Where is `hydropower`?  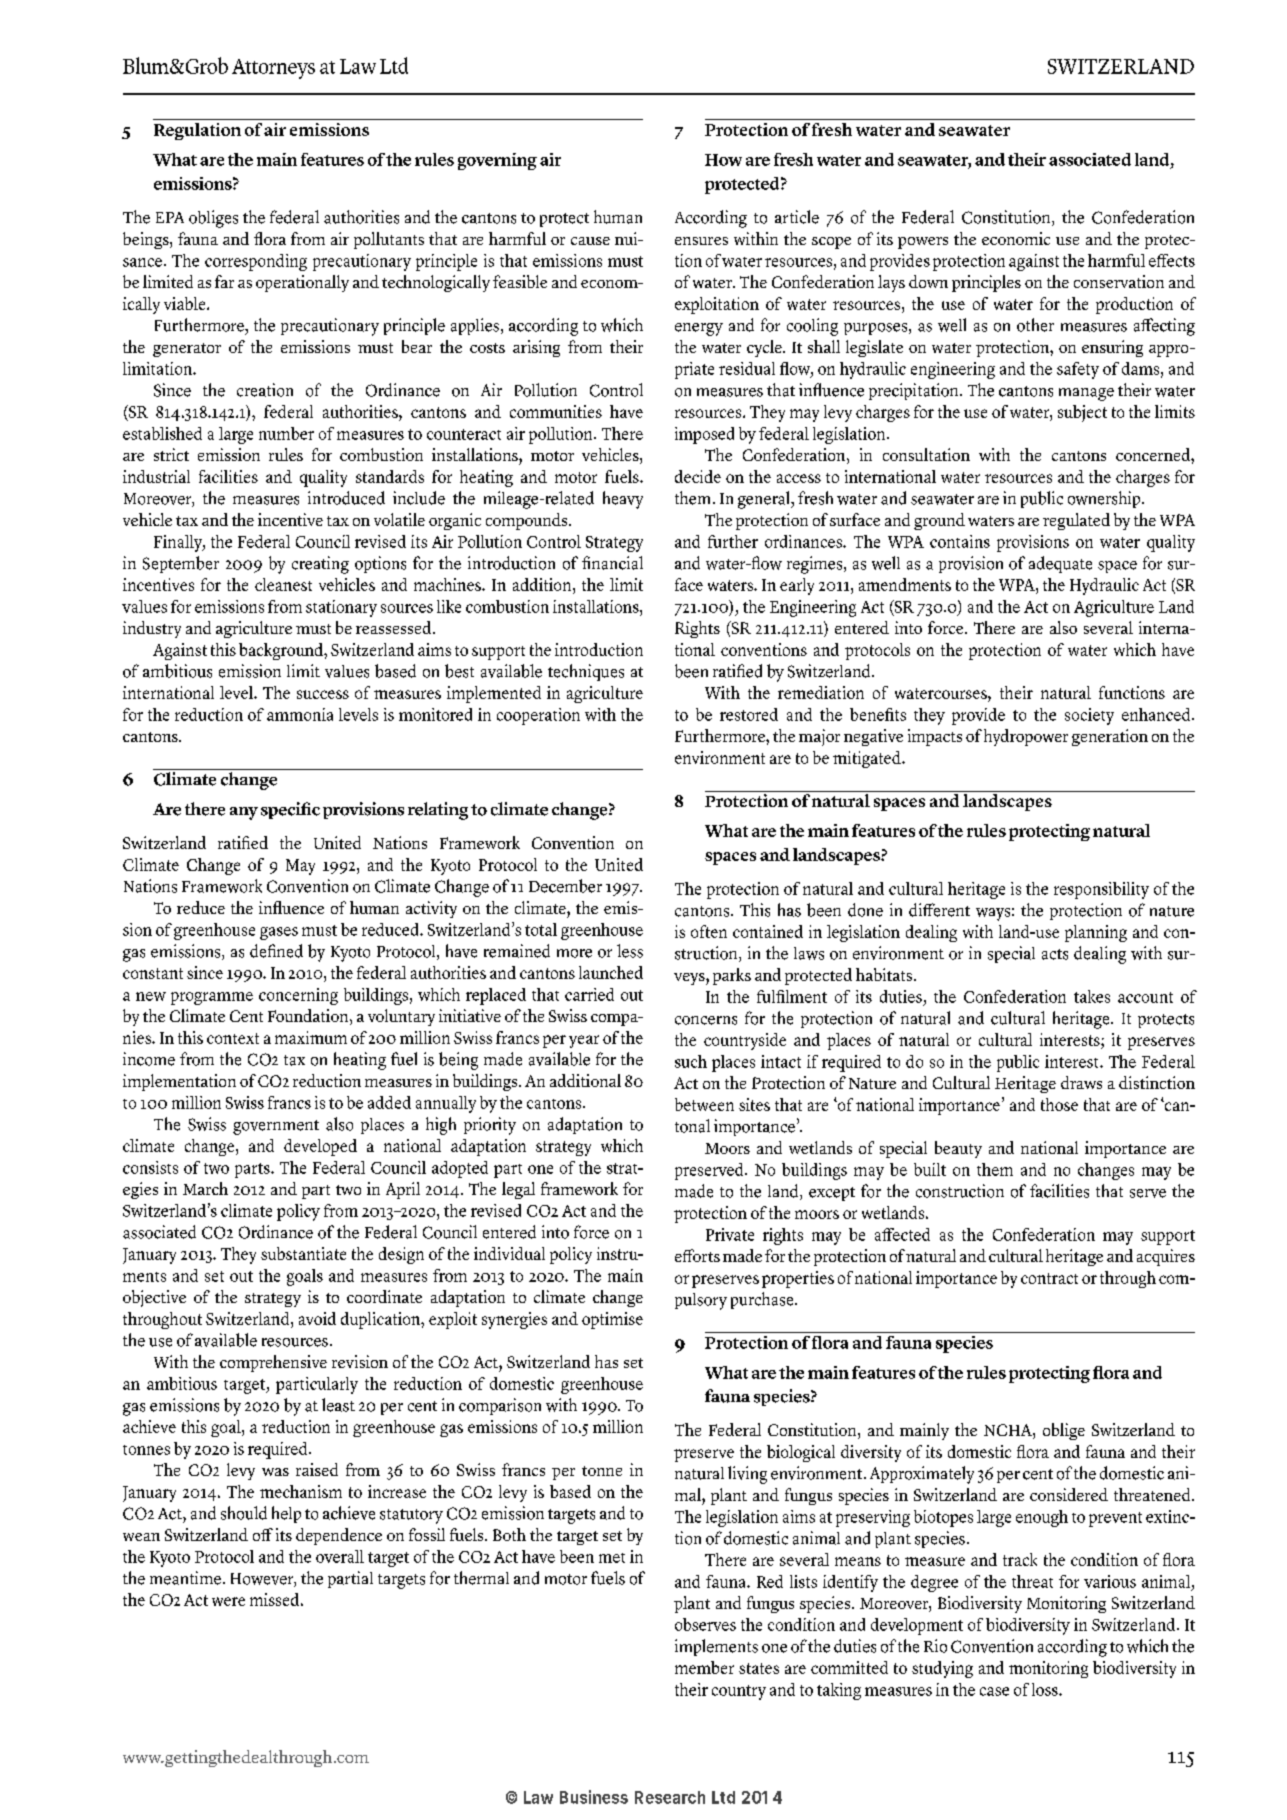
hydropower is located at coordinates (1026, 737).
